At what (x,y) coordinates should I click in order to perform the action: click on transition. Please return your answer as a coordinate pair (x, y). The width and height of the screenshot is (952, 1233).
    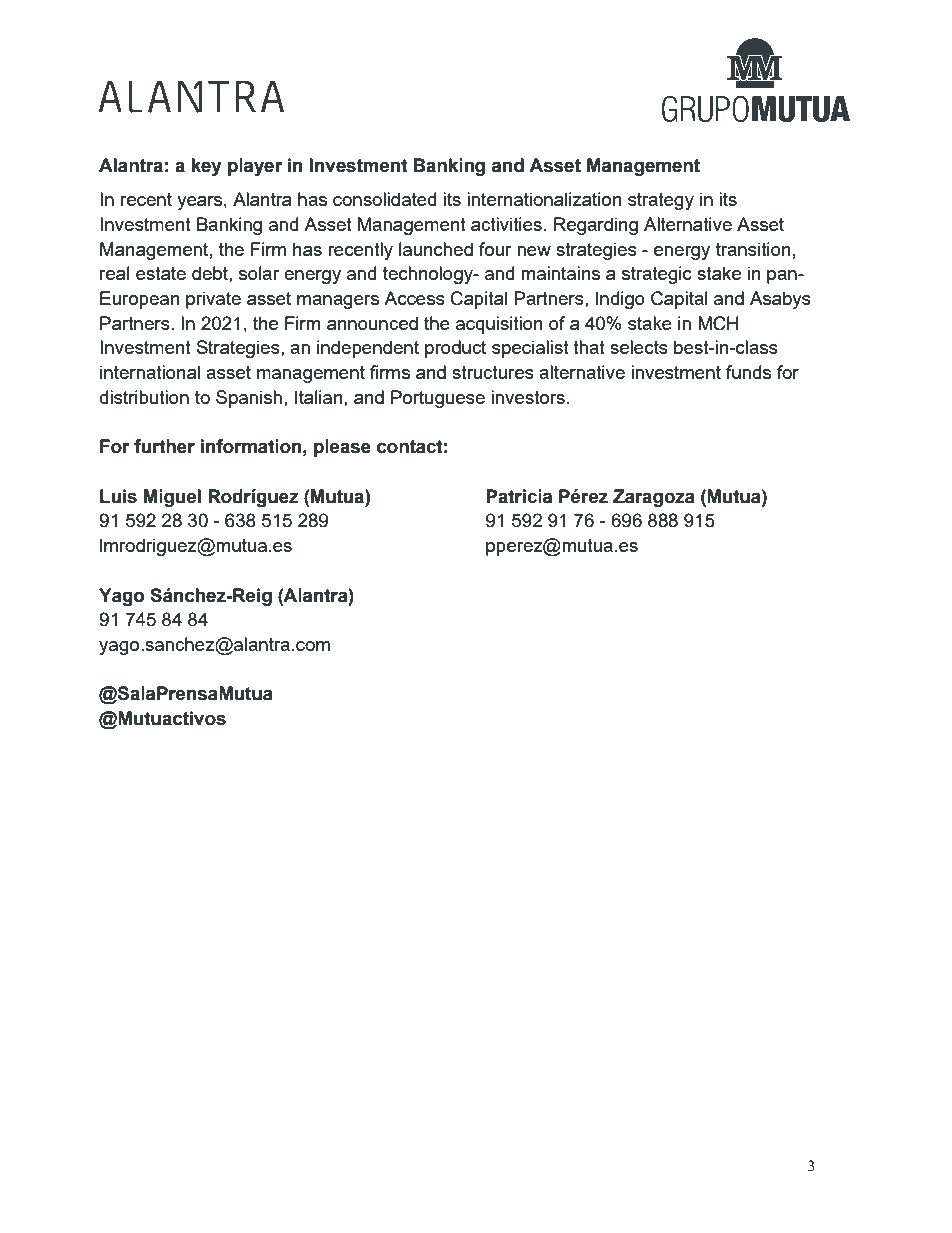
    Looking at the image, I should click on (753, 249).
